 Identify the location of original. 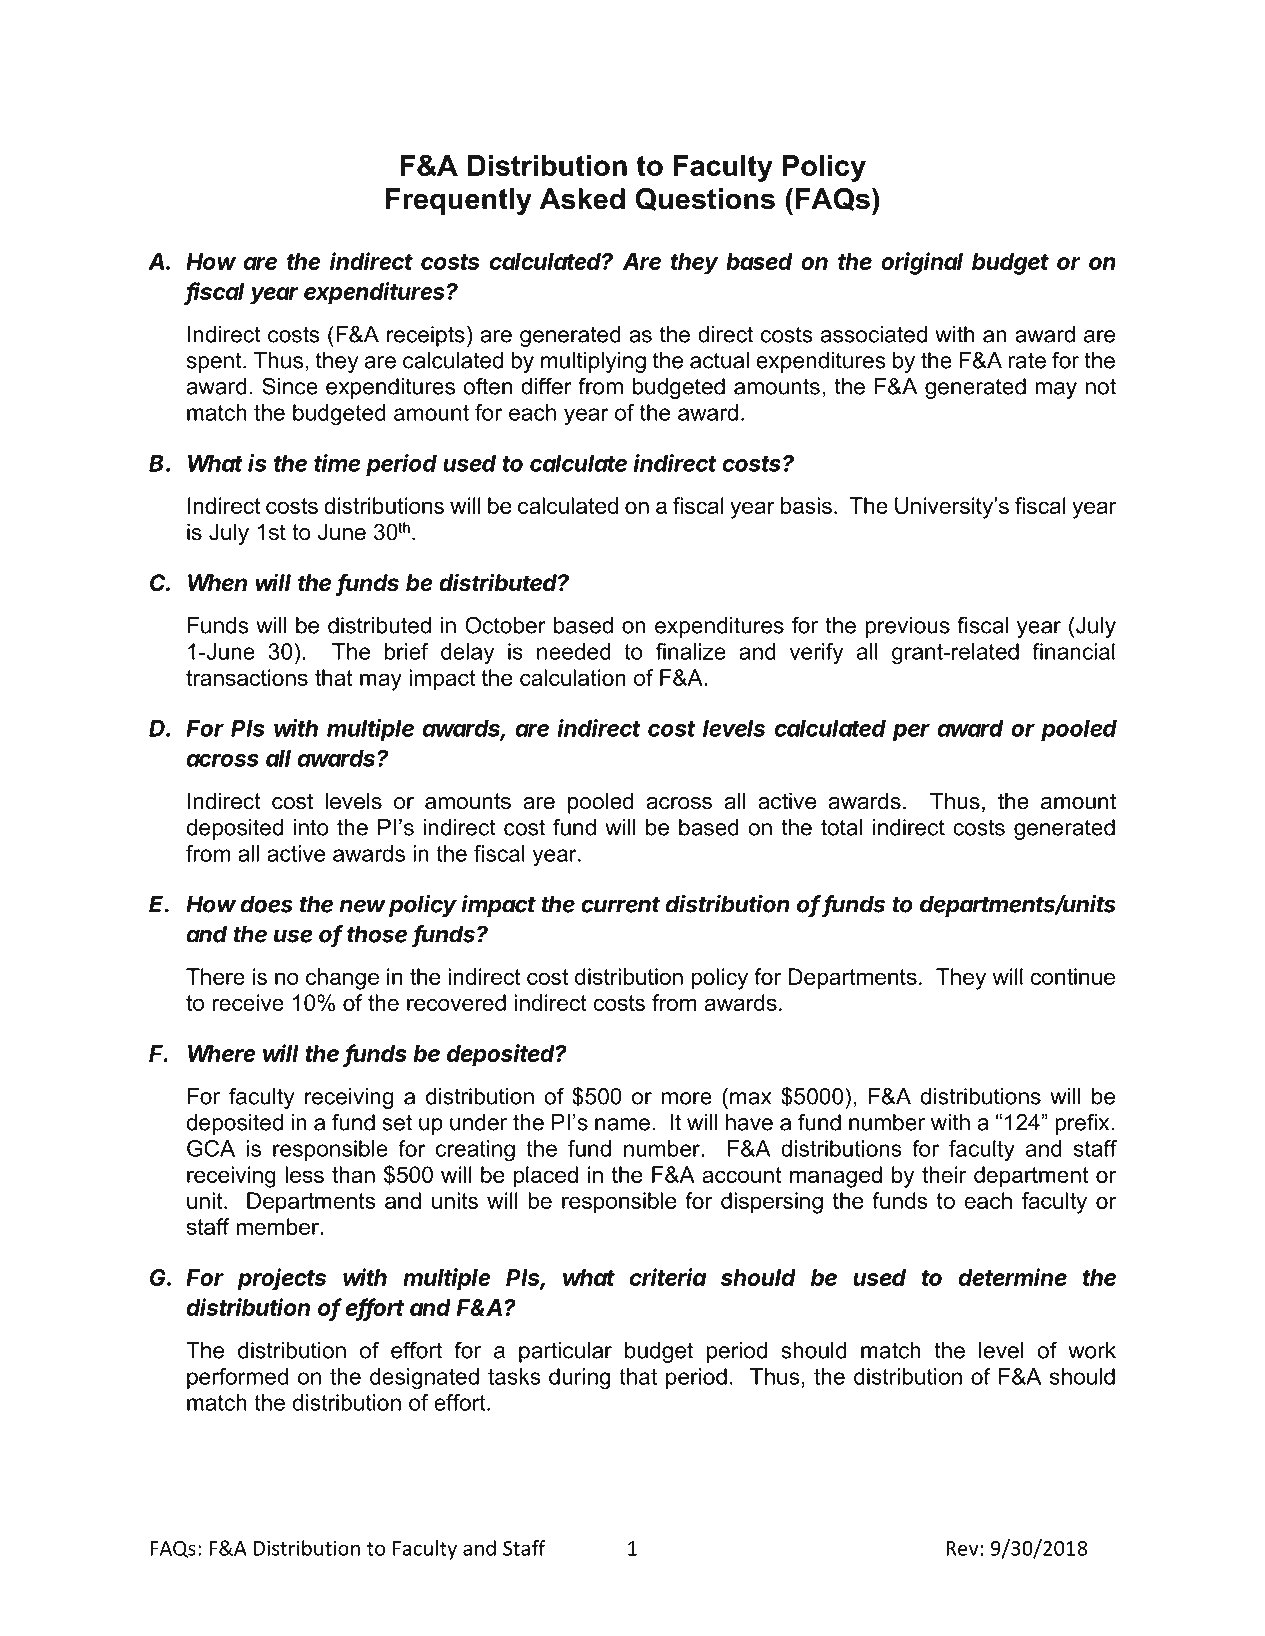
(922, 263).
